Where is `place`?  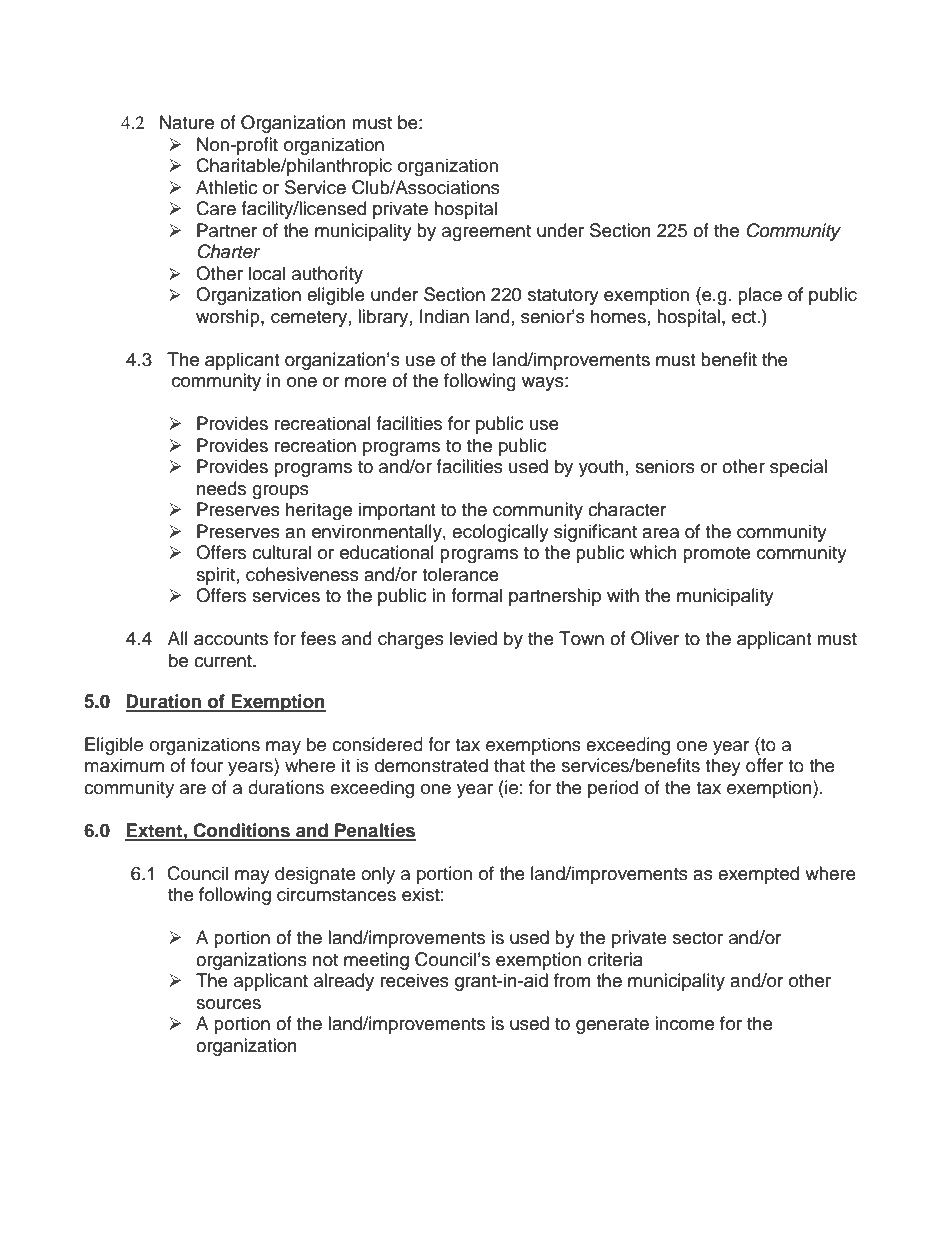
place is located at coordinates (760, 296).
